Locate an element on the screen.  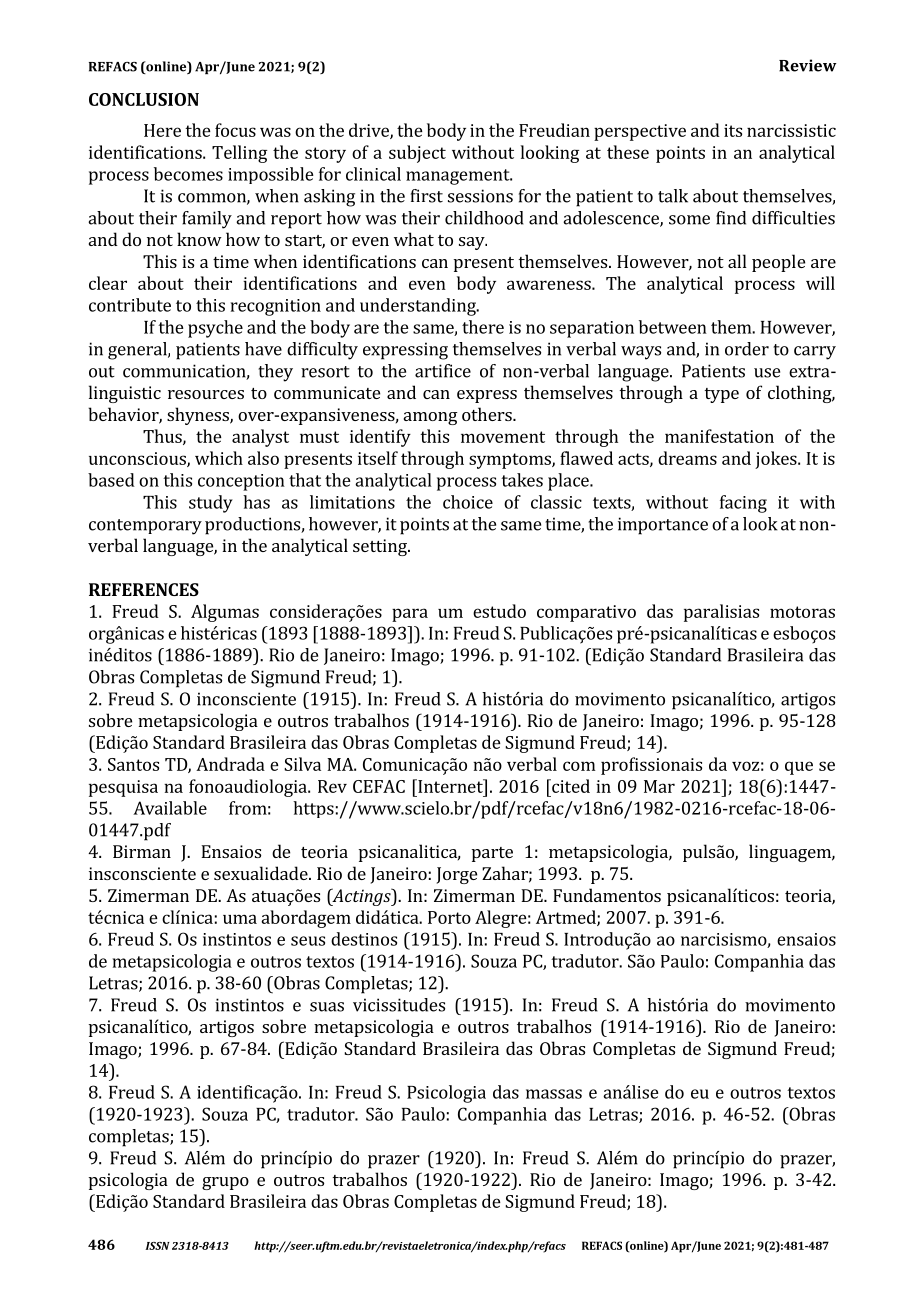
narcissistic is located at coordinates (791, 130).
